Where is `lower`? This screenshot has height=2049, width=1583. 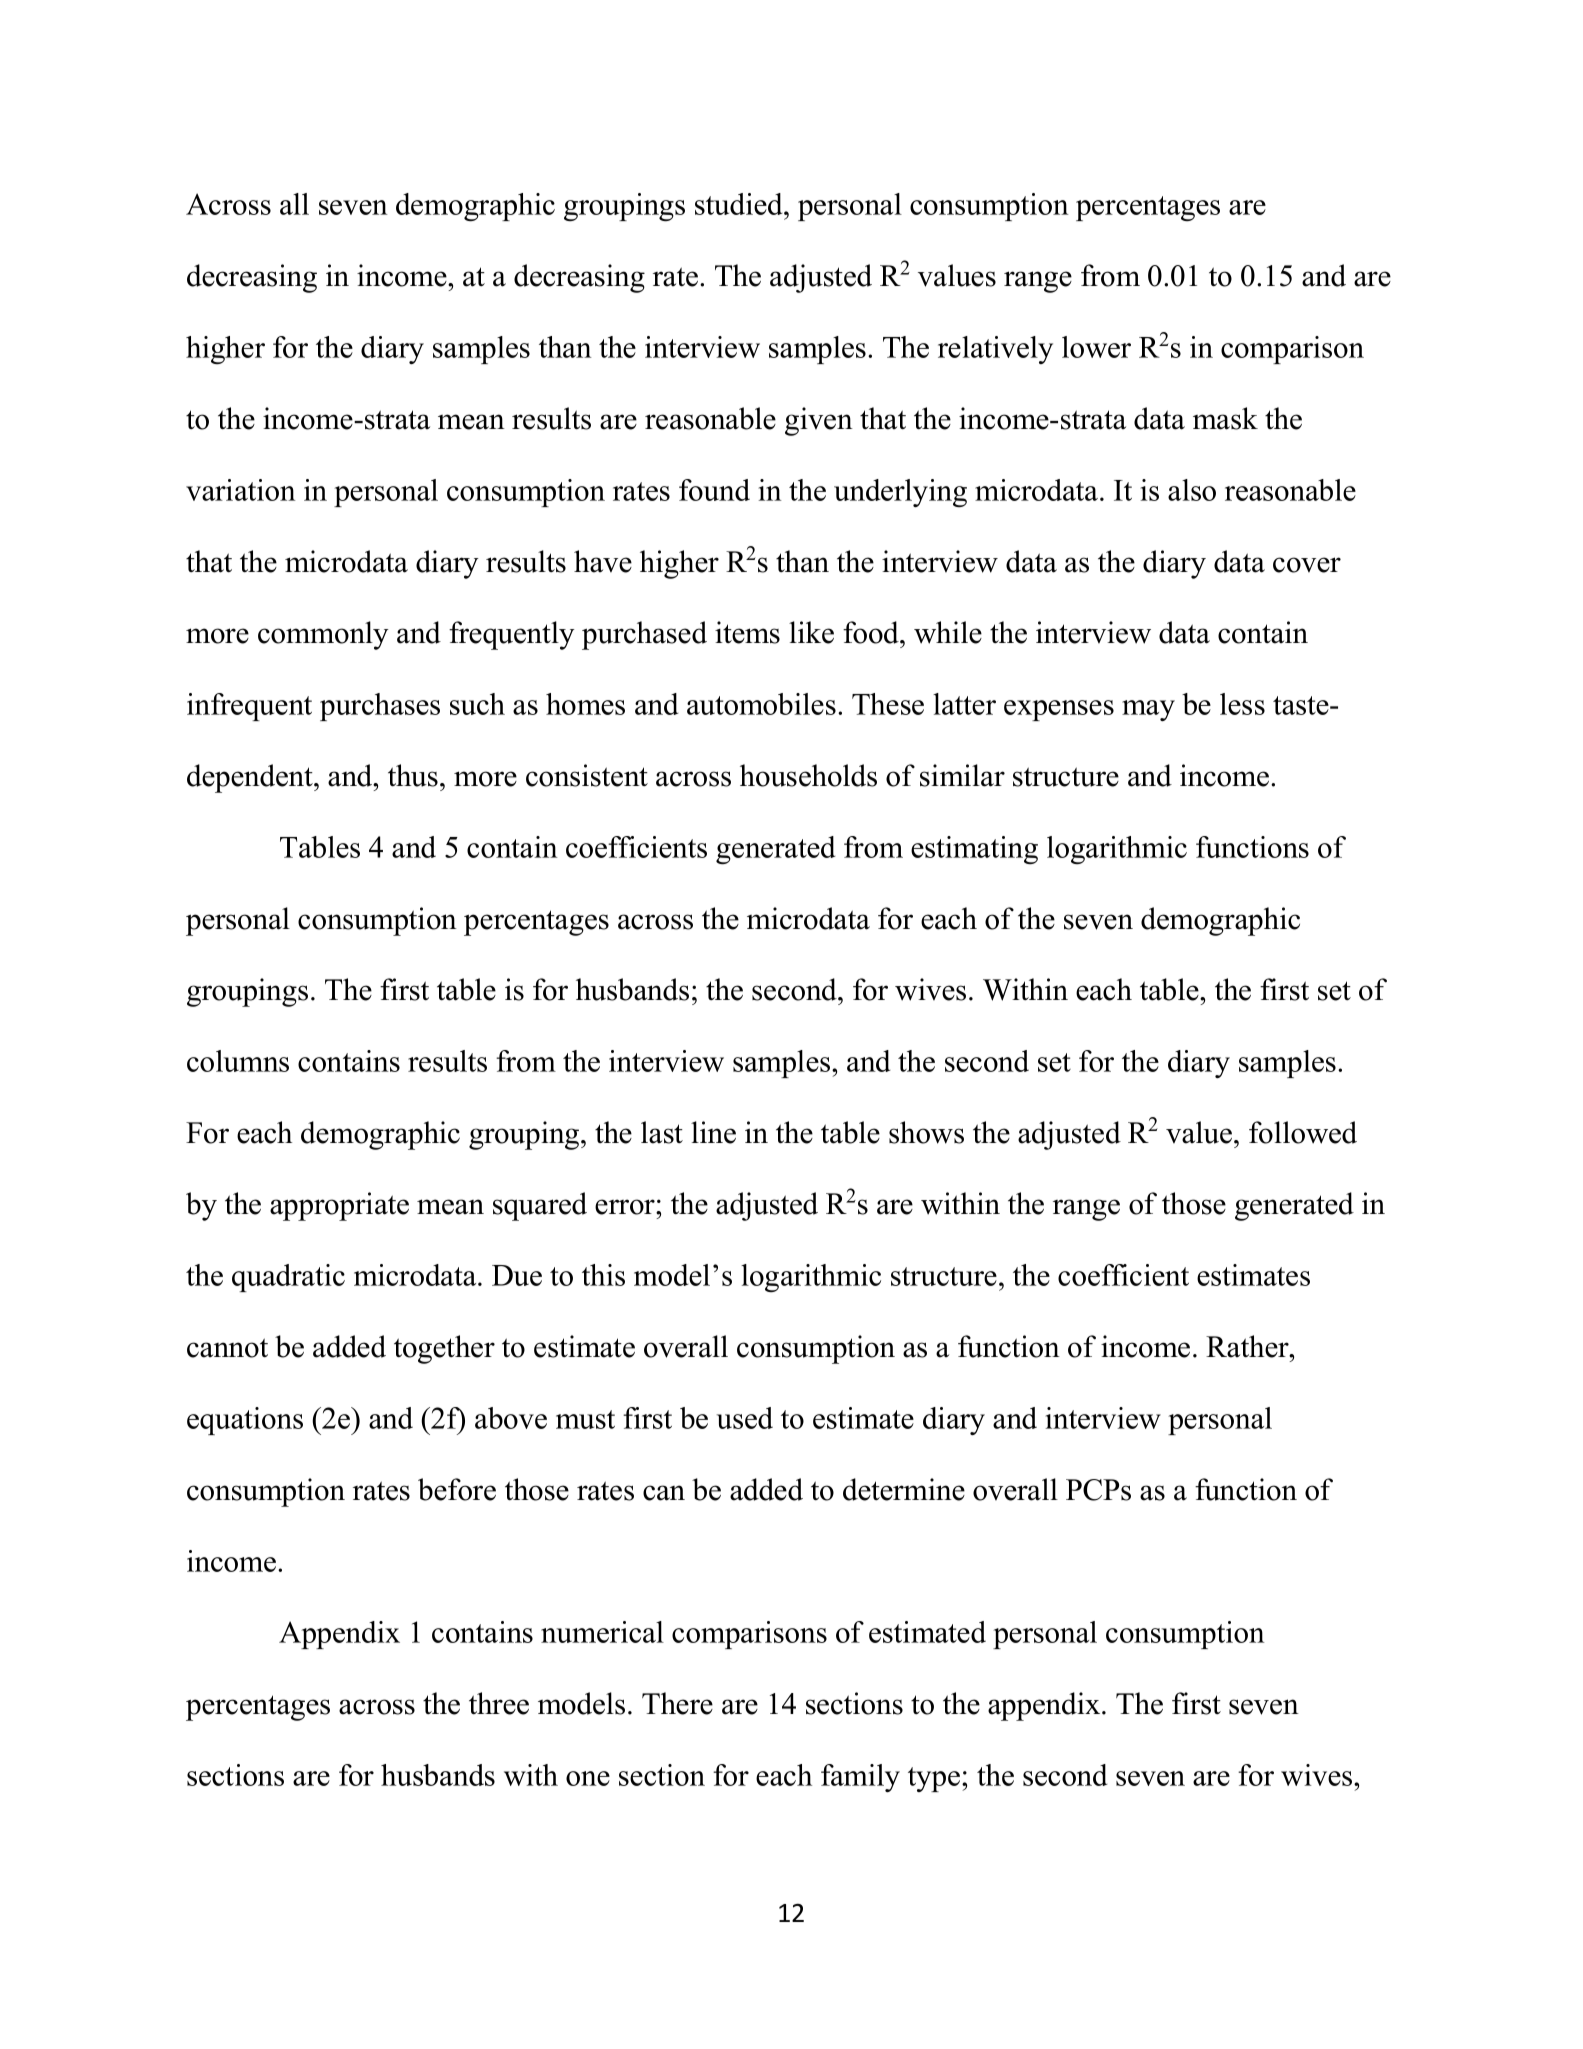 lower is located at coordinates (1096, 347).
